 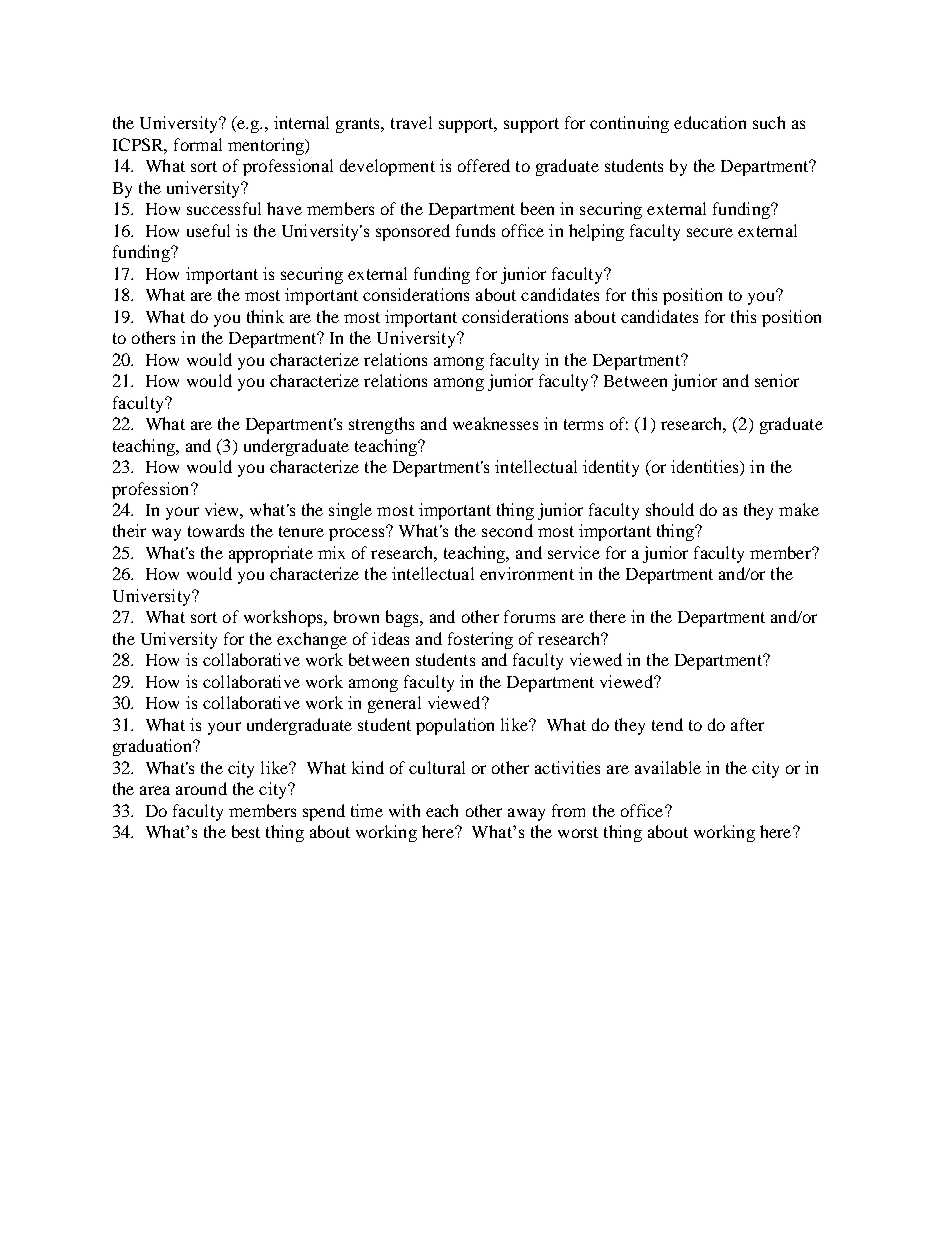 I want to click on identities, so click(x=706, y=468).
